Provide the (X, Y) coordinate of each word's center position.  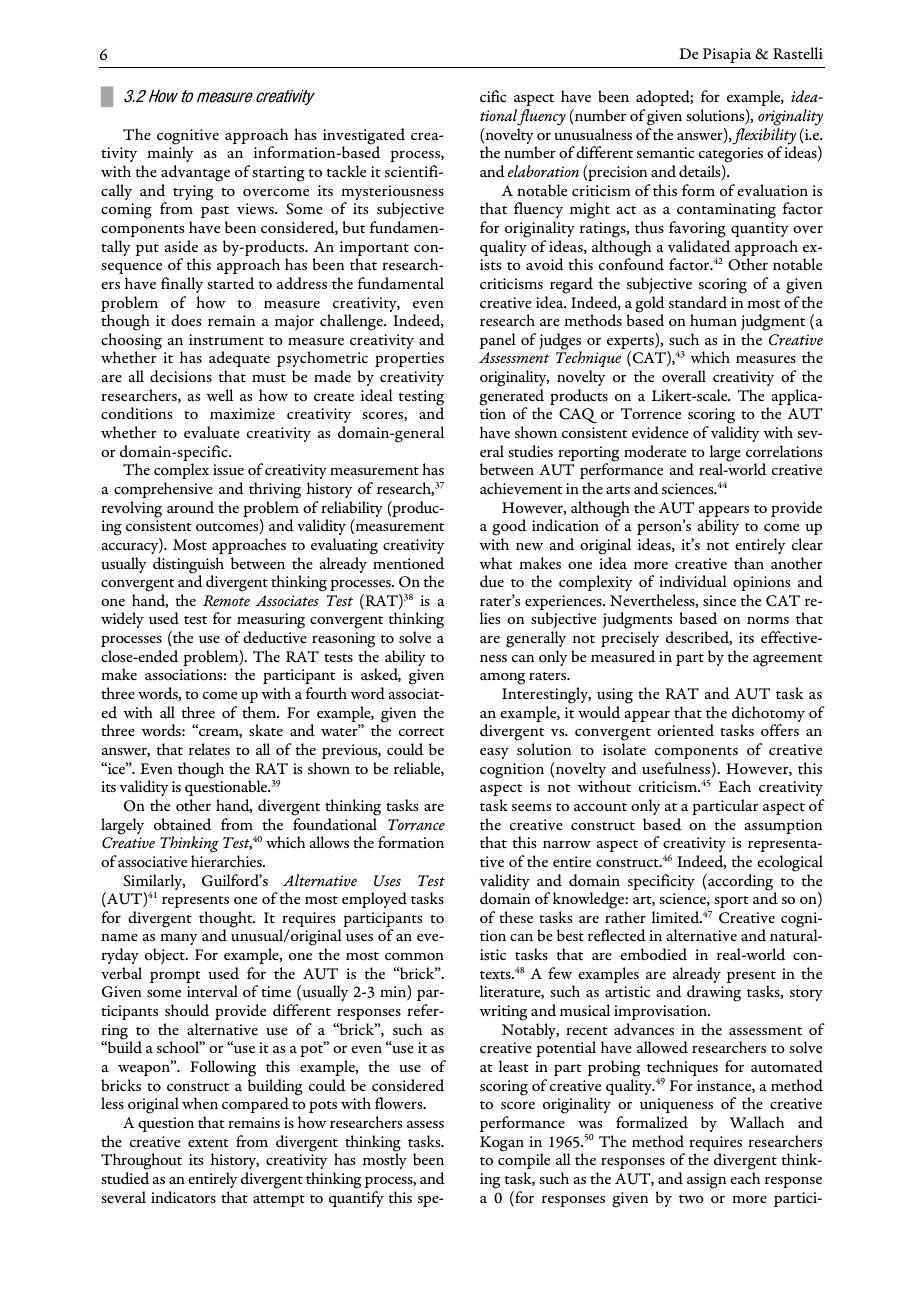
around (190, 507)
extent (208, 1143)
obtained (182, 824)
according (741, 883)
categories (731, 156)
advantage (195, 173)
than (749, 563)
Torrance (416, 824)
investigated (364, 137)
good (509, 529)
